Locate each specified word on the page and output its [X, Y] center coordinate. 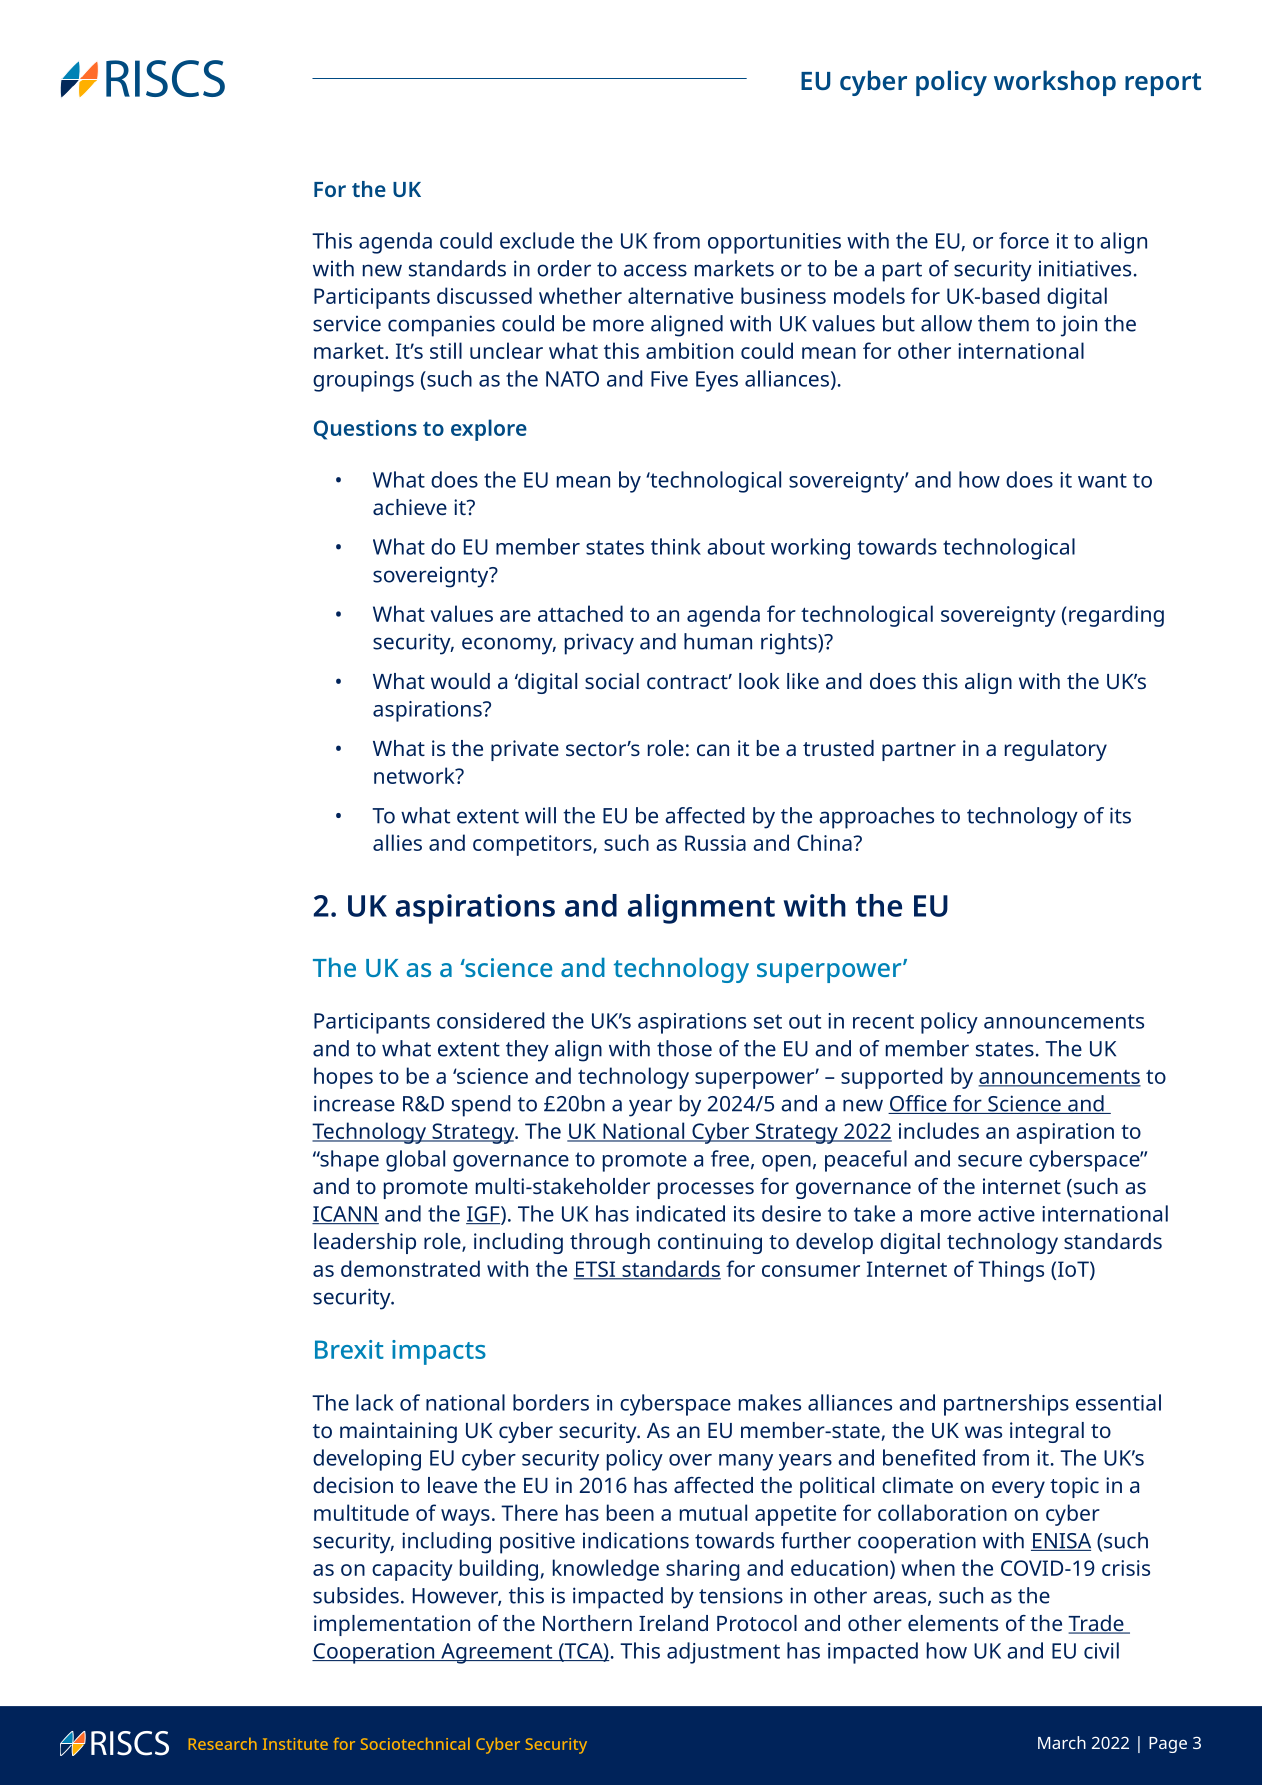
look [759, 681]
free [730, 1158]
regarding [1116, 616]
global [415, 1161]
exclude [537, 240]
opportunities [774, 243]
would [460, 681]
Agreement [497, 1653]
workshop [1055, 83]
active [1006, 1214]
